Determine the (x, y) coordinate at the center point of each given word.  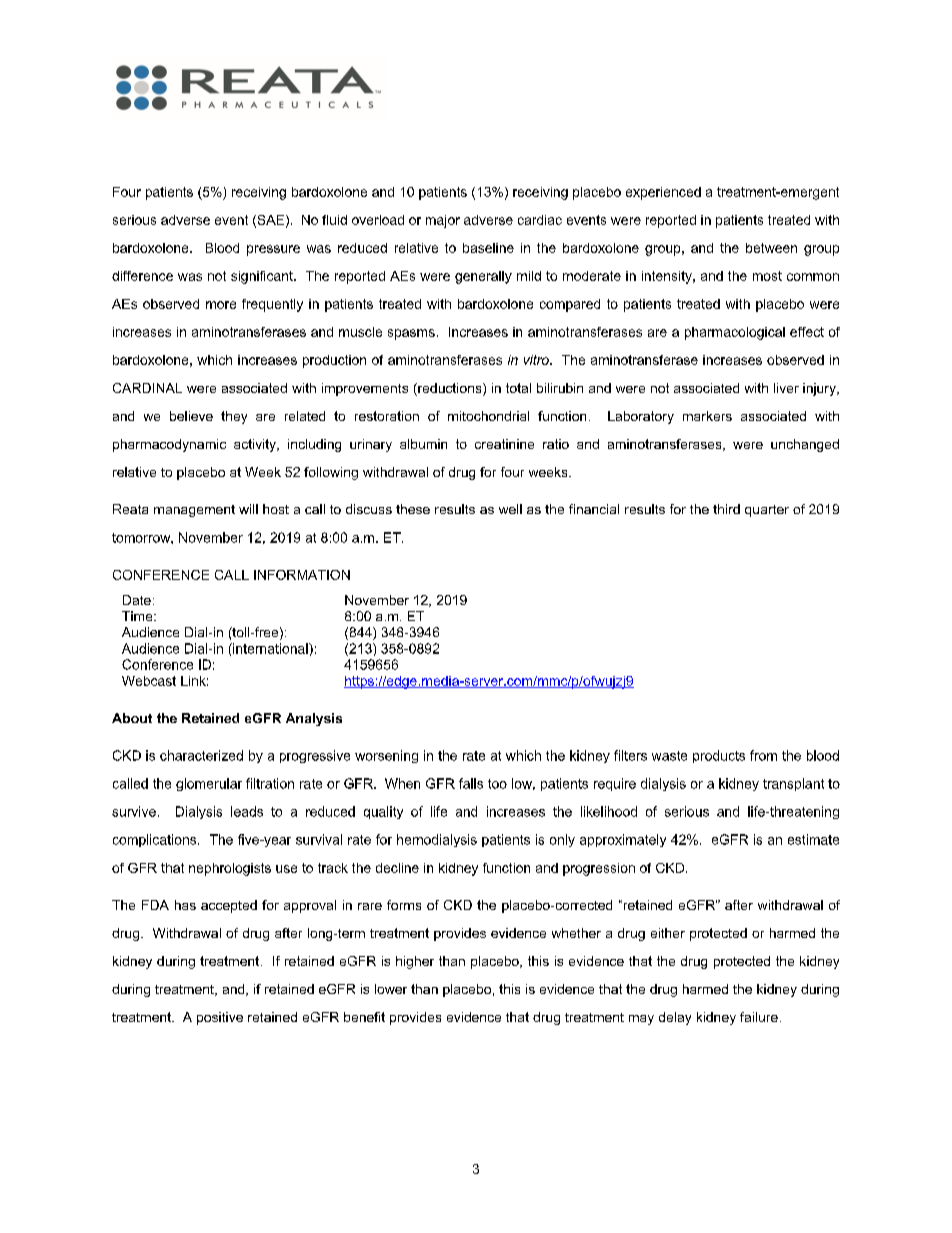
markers (707, 416)
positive (220, 1018)
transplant (793, 784)
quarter (767, 511)
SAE (271, 221)
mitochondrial (488, 416)
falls (471, 783)
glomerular (209, 784)
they (234, 417)
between (771, 248)
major (443, 221)
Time (138, 616)
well (510, 509)
